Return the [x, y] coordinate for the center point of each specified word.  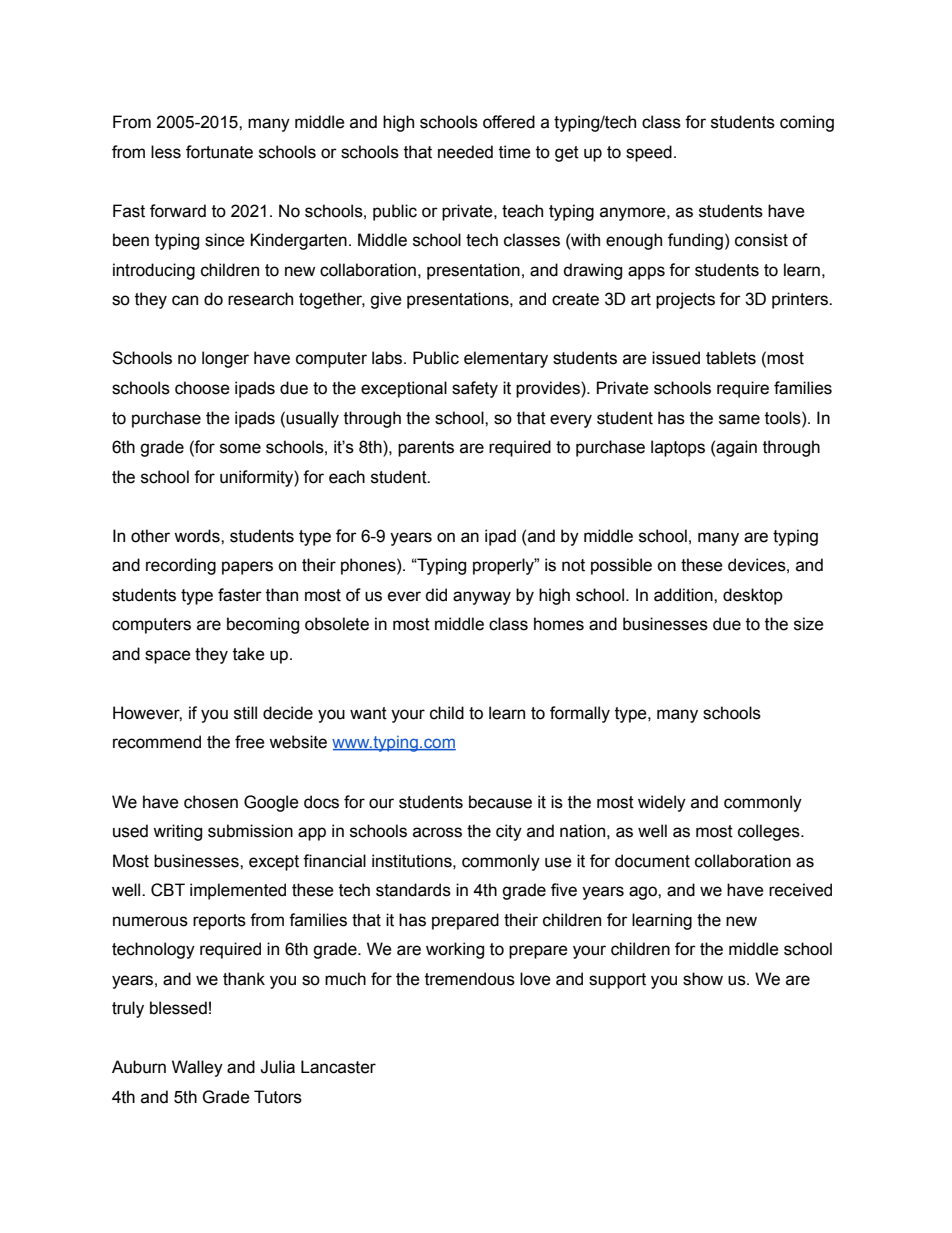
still [245, 713]
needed [465, 152]
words [198, 536]
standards [413, 890]
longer [225, 359]
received [800, 890]
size [809, 624]
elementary [506, 359]
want [368, 713]
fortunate [219, 152]
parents [426, 449]
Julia [277, 1067]
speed [649, 153]
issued [676, 358]
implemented [238, 891]
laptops [678, 448]
